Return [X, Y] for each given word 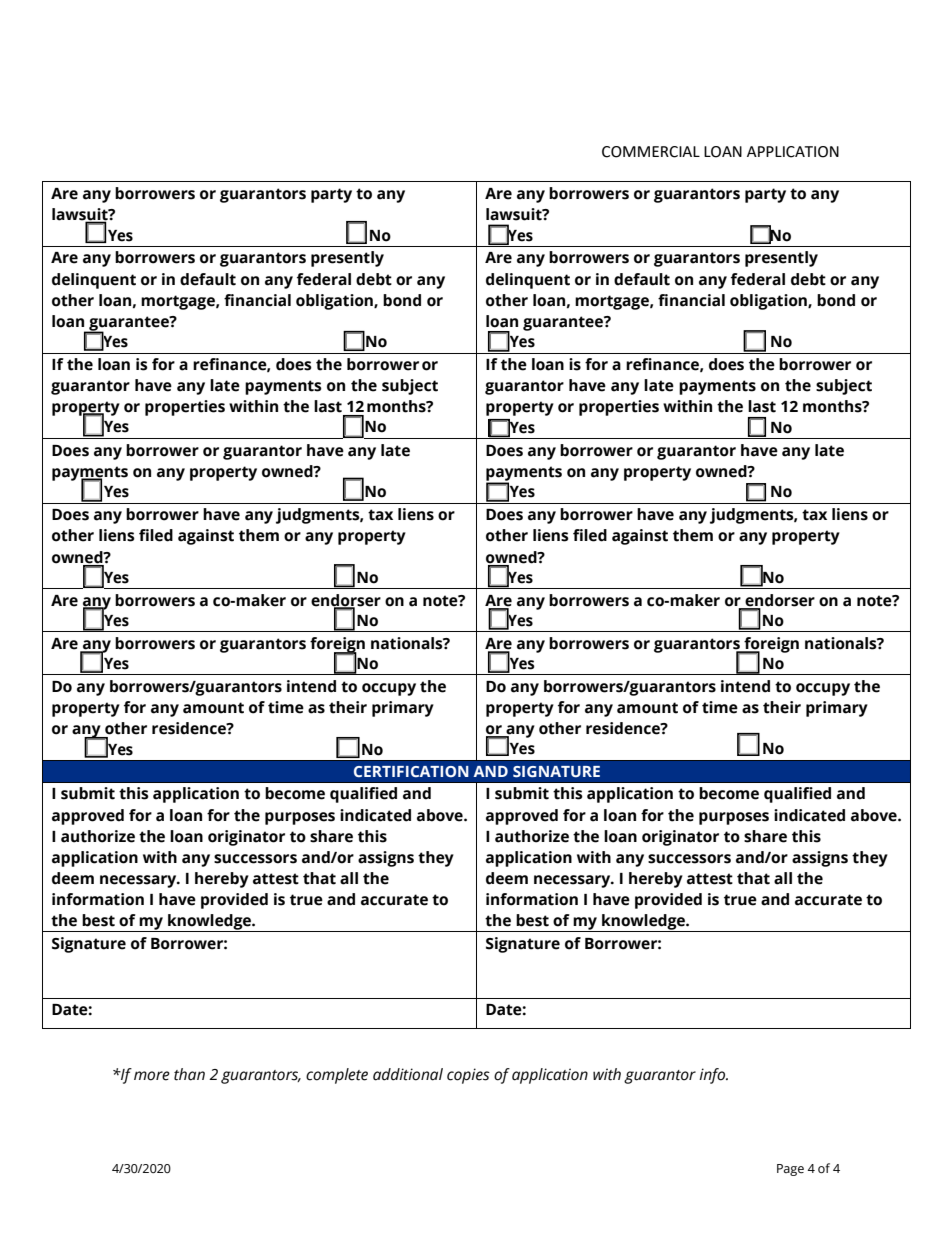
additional [408, 1074]
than [189, 1074]
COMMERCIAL [651, 152]
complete [337, 1076]
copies [468, 1076]
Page [790, 1170]
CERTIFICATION [411, 771]
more [152, 1076]
